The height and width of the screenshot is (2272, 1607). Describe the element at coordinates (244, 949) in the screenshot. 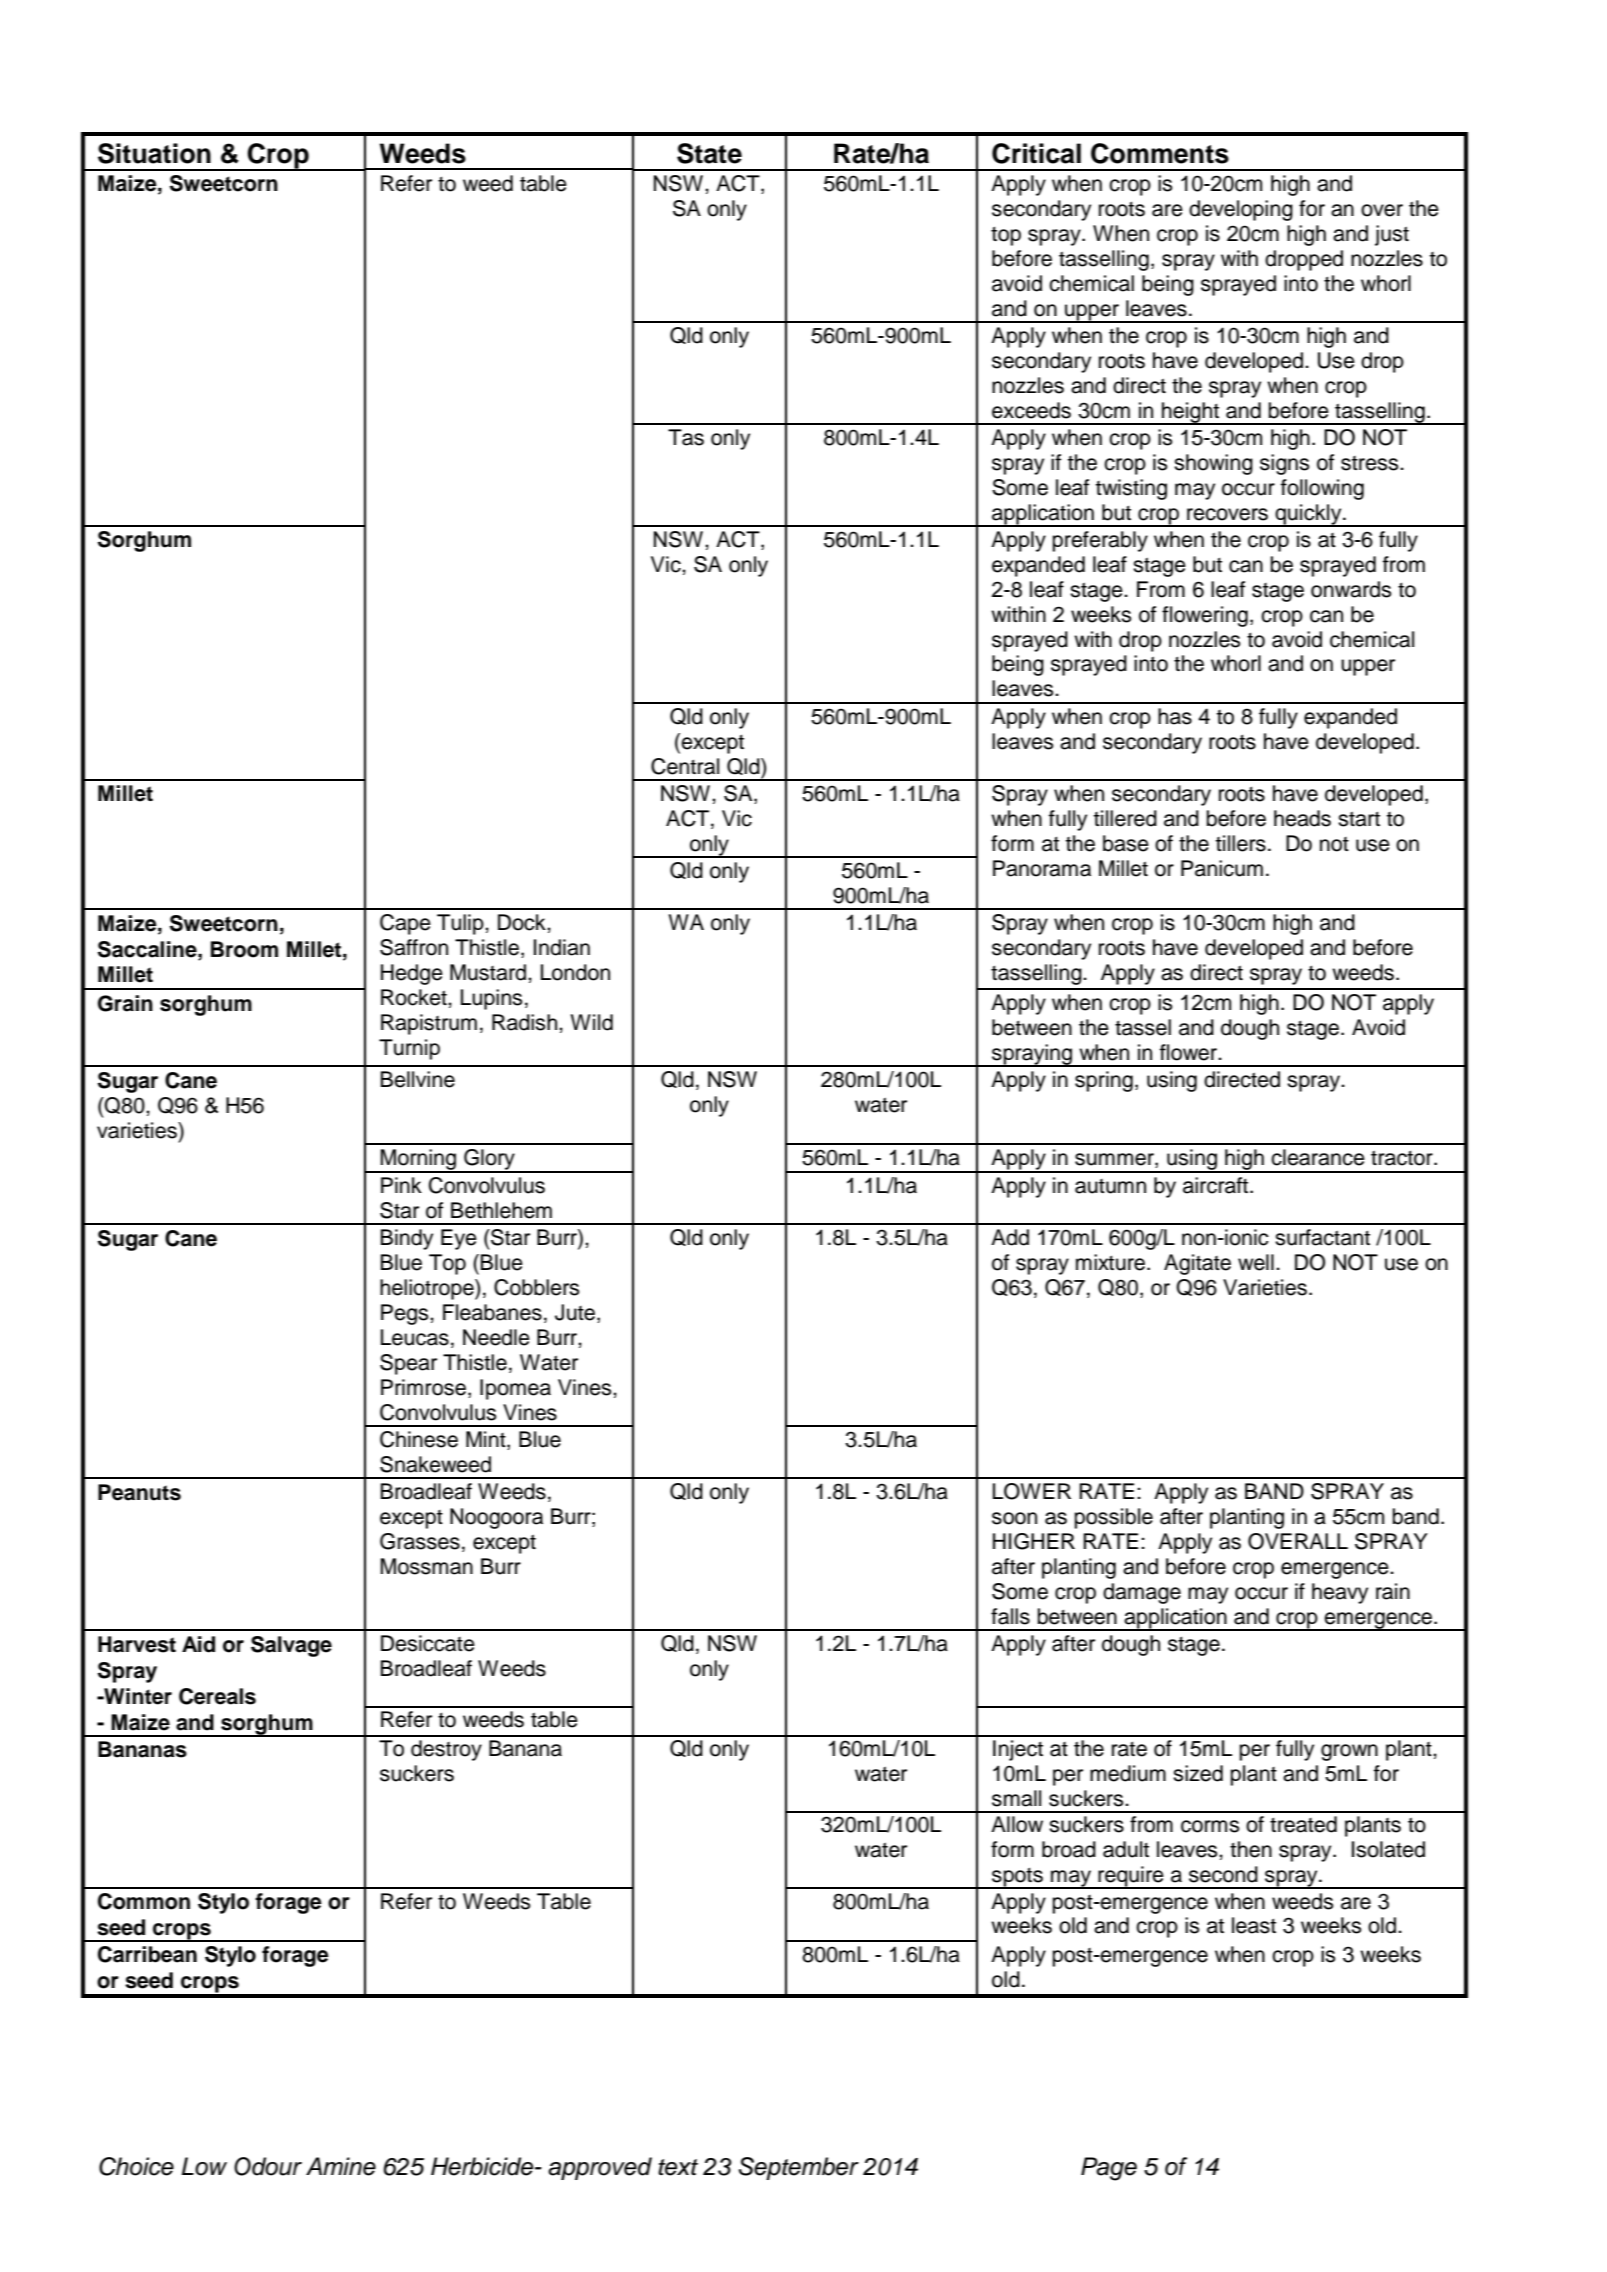

I see `Broom` at that location.
